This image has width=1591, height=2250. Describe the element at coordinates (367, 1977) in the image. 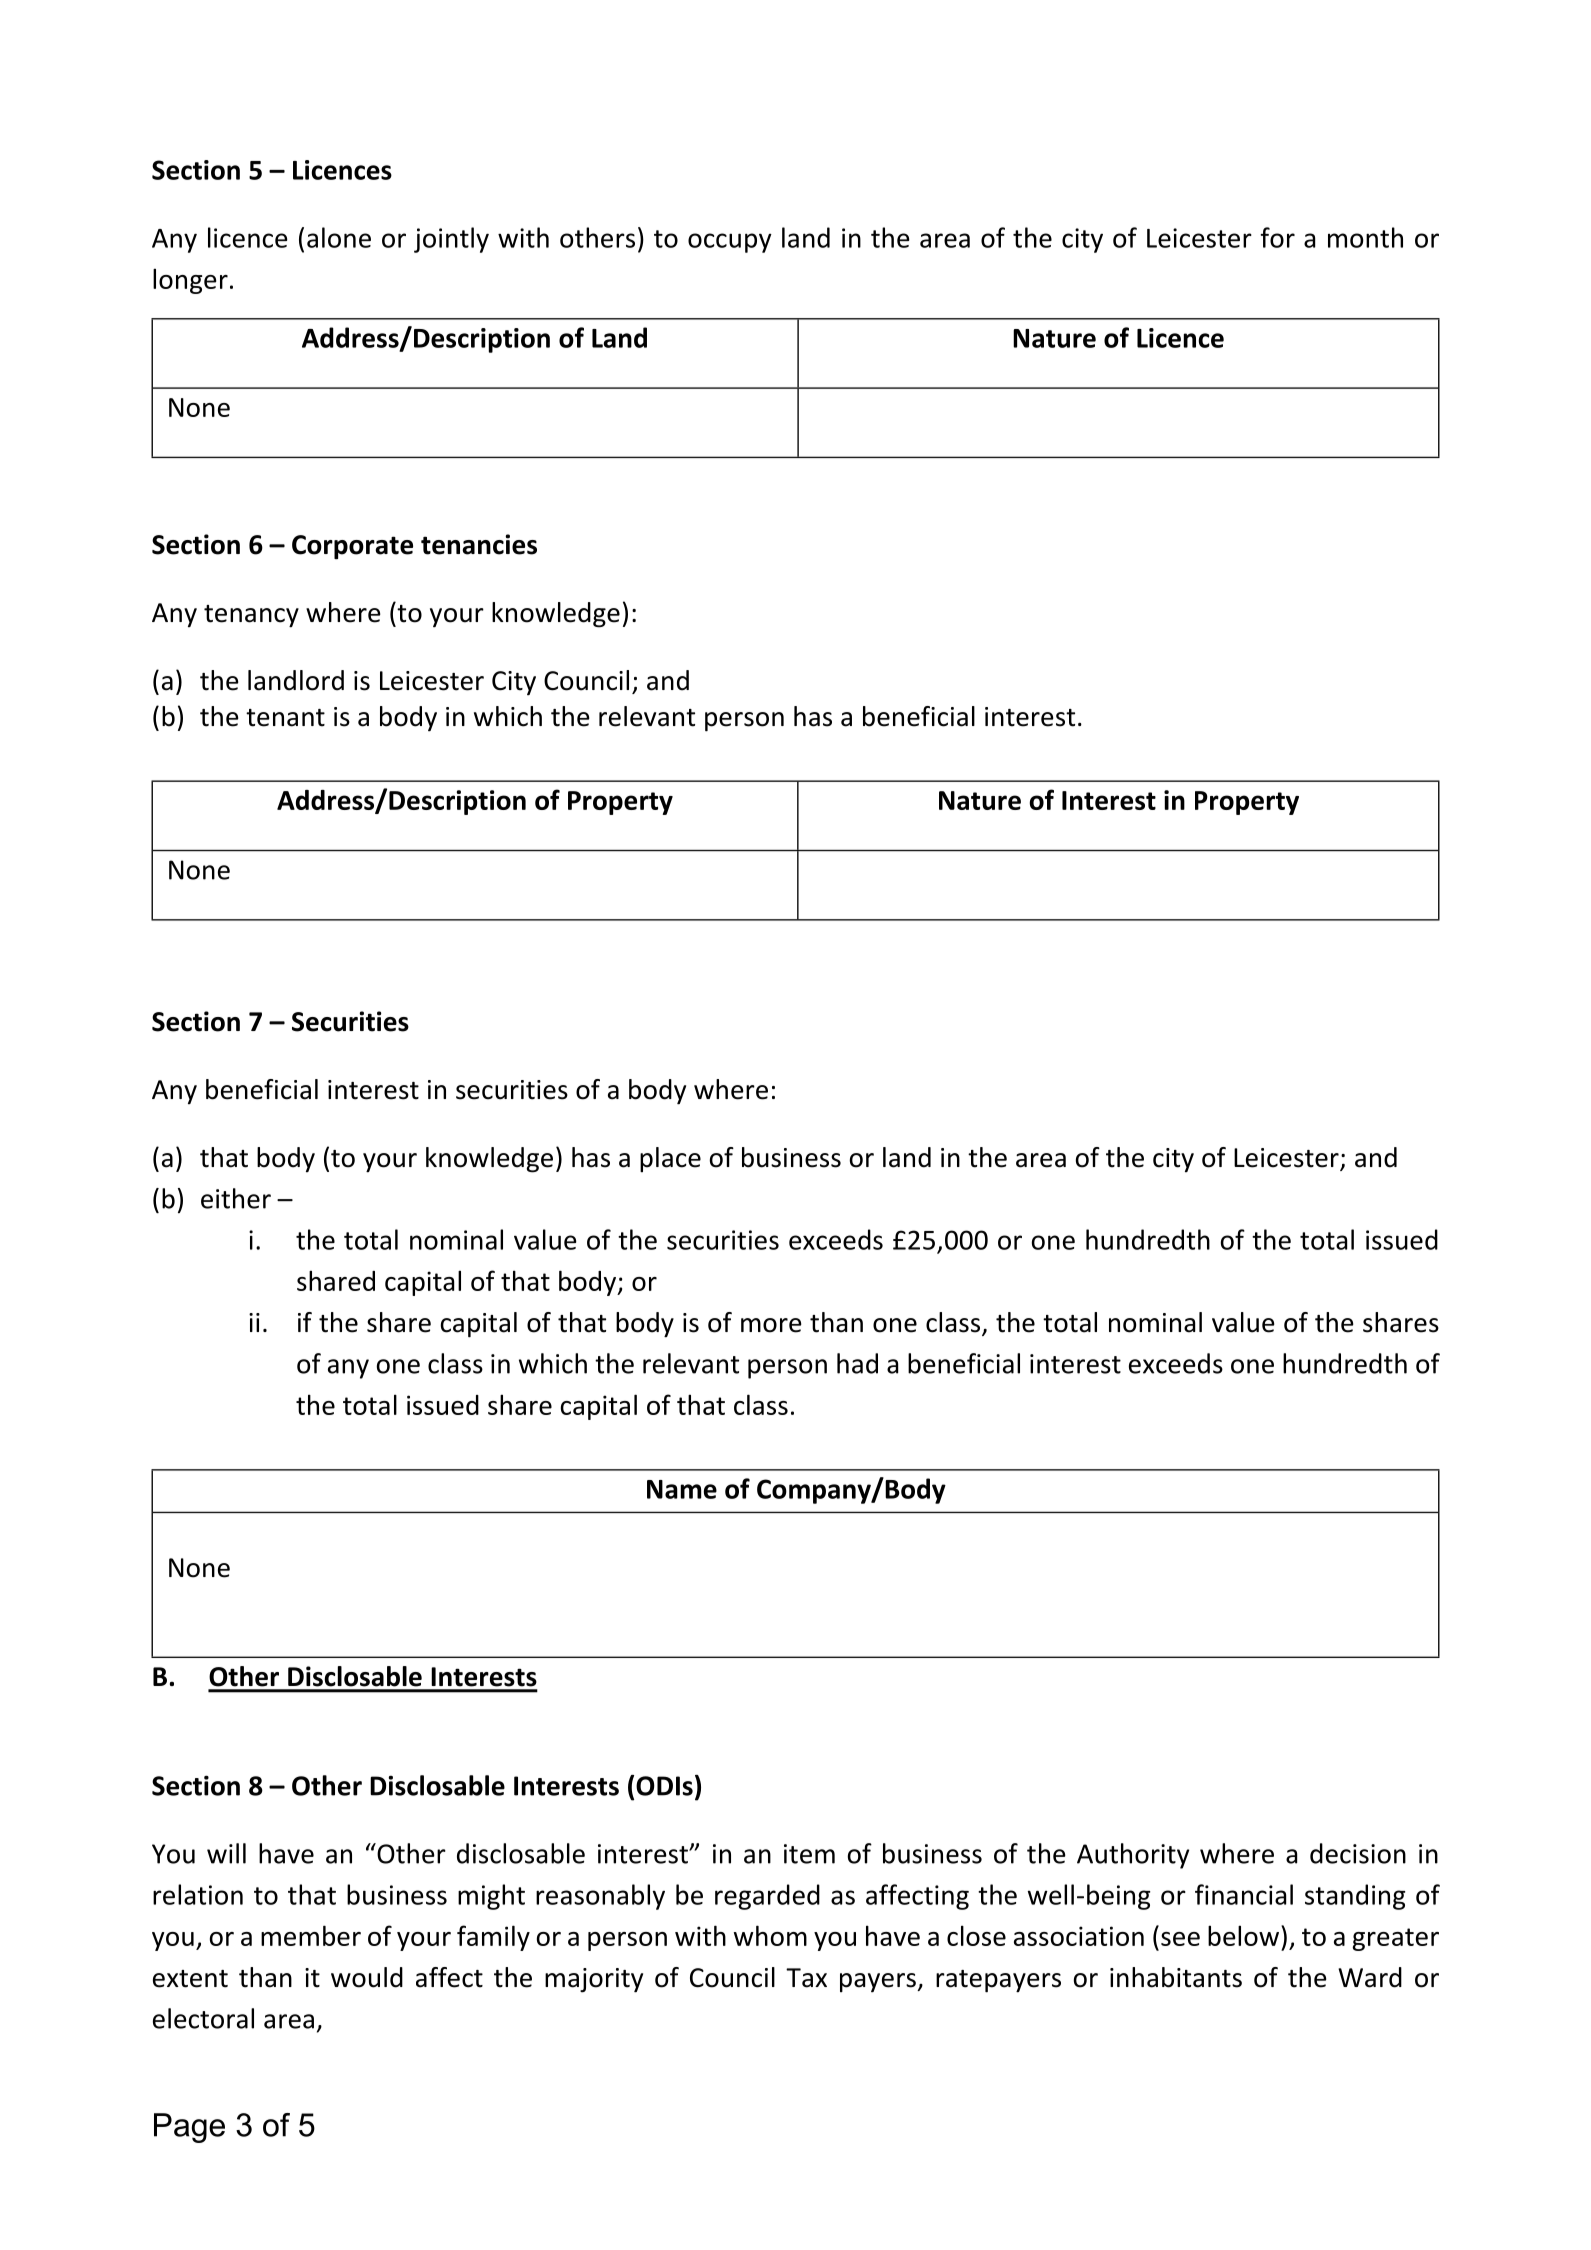

I see `would` at that location.
